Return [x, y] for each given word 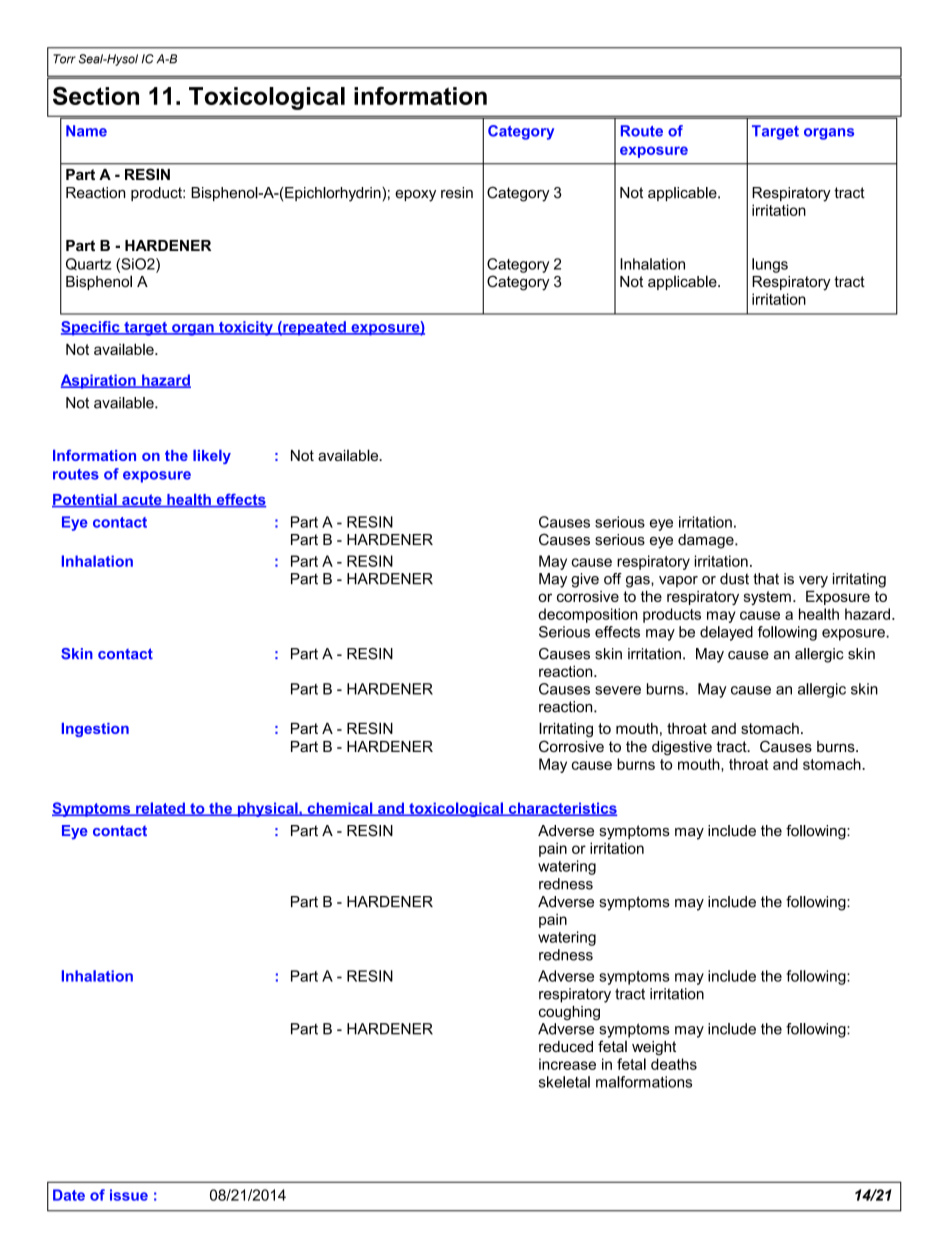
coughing [569, 1013]
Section [96, 96]
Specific [91, 328]
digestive [682, 748]
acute [142, 501]
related [160, 809]
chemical [340, 809]
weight [654, 1048]
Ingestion [95, 730]
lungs [770, 265]
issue [129, 1195]
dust [734, 579]
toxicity [246, 328]
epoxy [415, 196]
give [585, 580]
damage [707, 541]
